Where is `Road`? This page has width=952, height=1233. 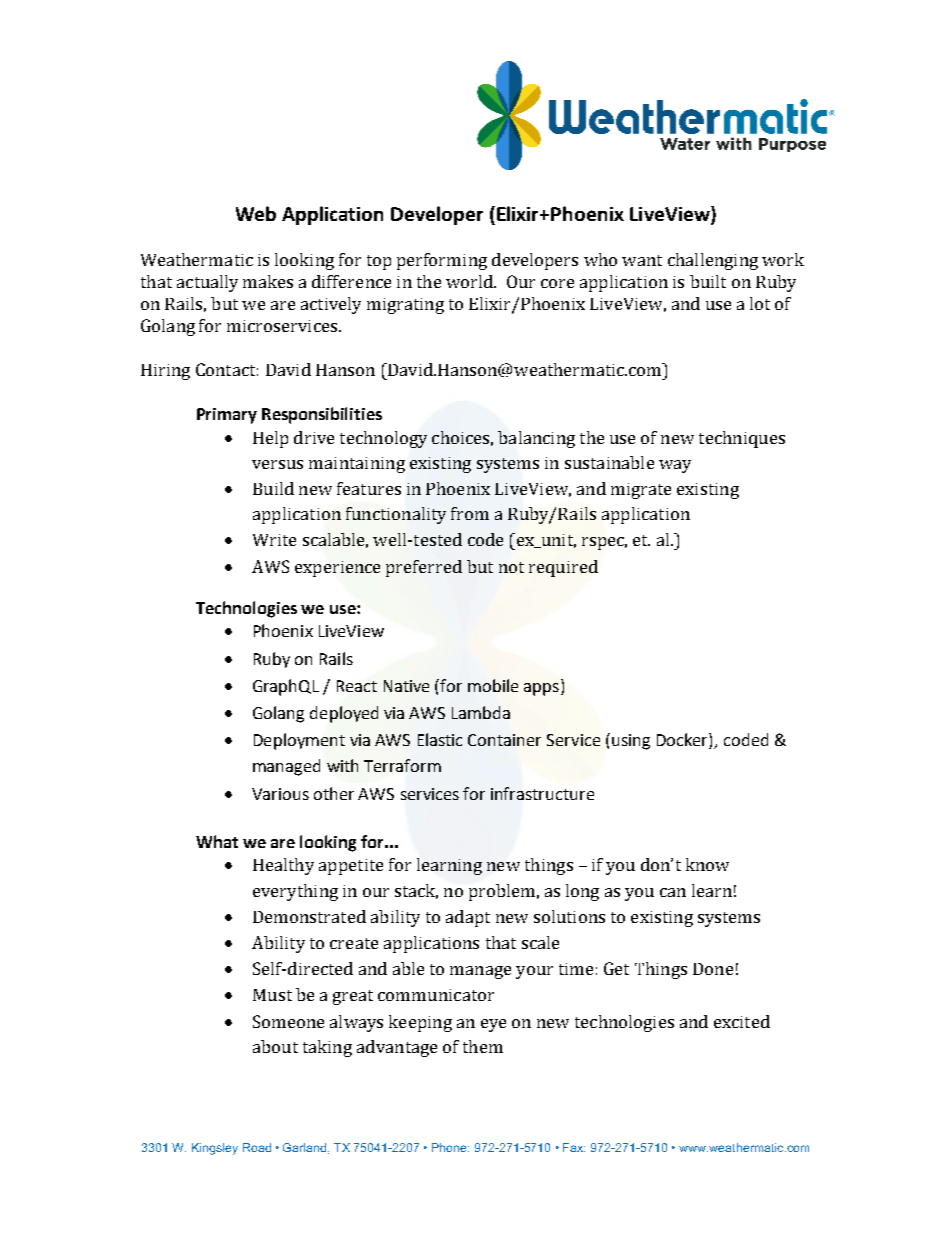 Road is located at coordinates (257, 1147).
